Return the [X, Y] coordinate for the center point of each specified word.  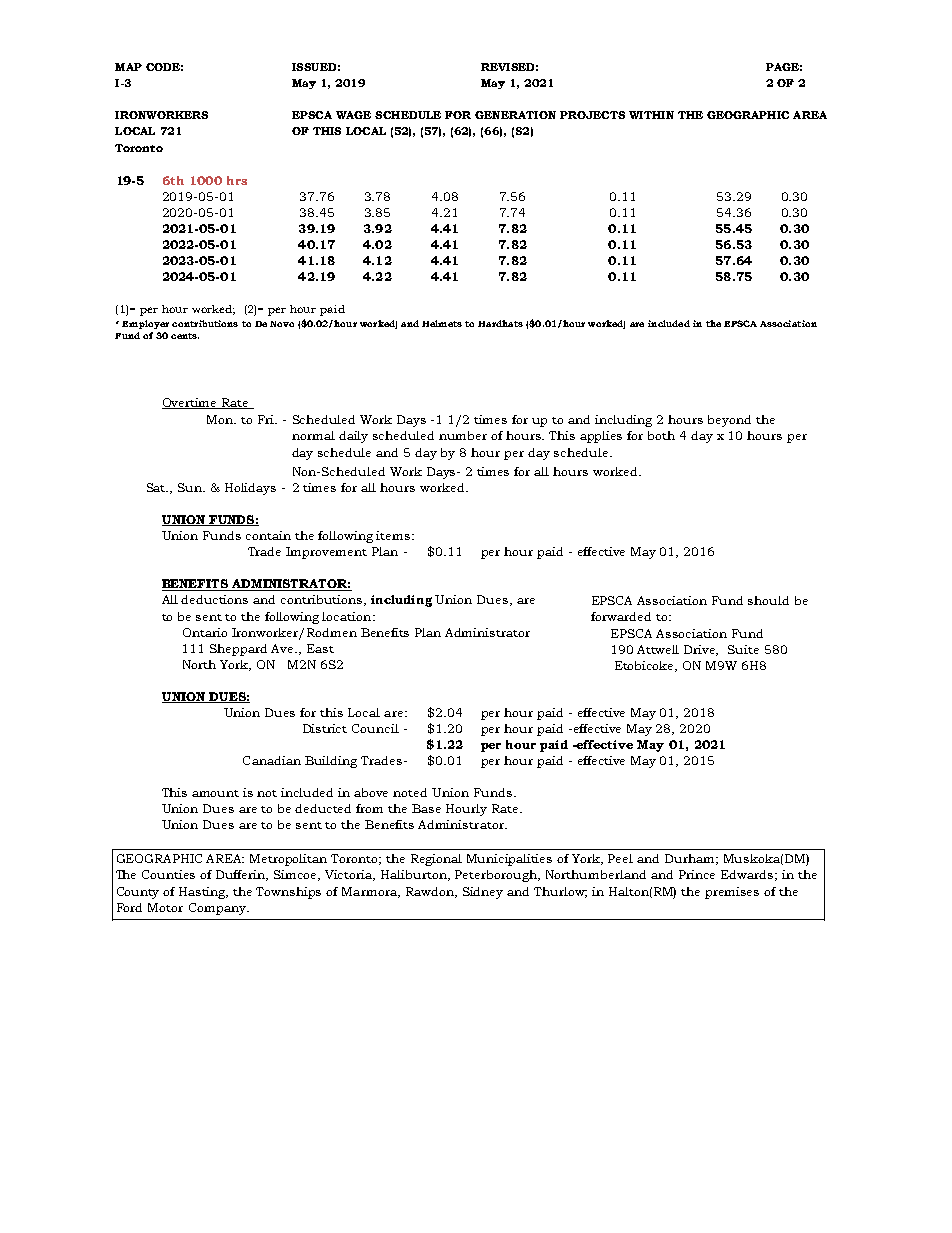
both [661, 435]
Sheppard [238, 650]
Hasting [203, 893]
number [463, 435]
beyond [729, 421]
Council [375, 728]
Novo [282, 324]
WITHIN [651, 115]
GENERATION [515, 115]
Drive [701, 650]
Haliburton [415, 875]
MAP [128, 67]
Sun [191, 487]
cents [185, 336]
